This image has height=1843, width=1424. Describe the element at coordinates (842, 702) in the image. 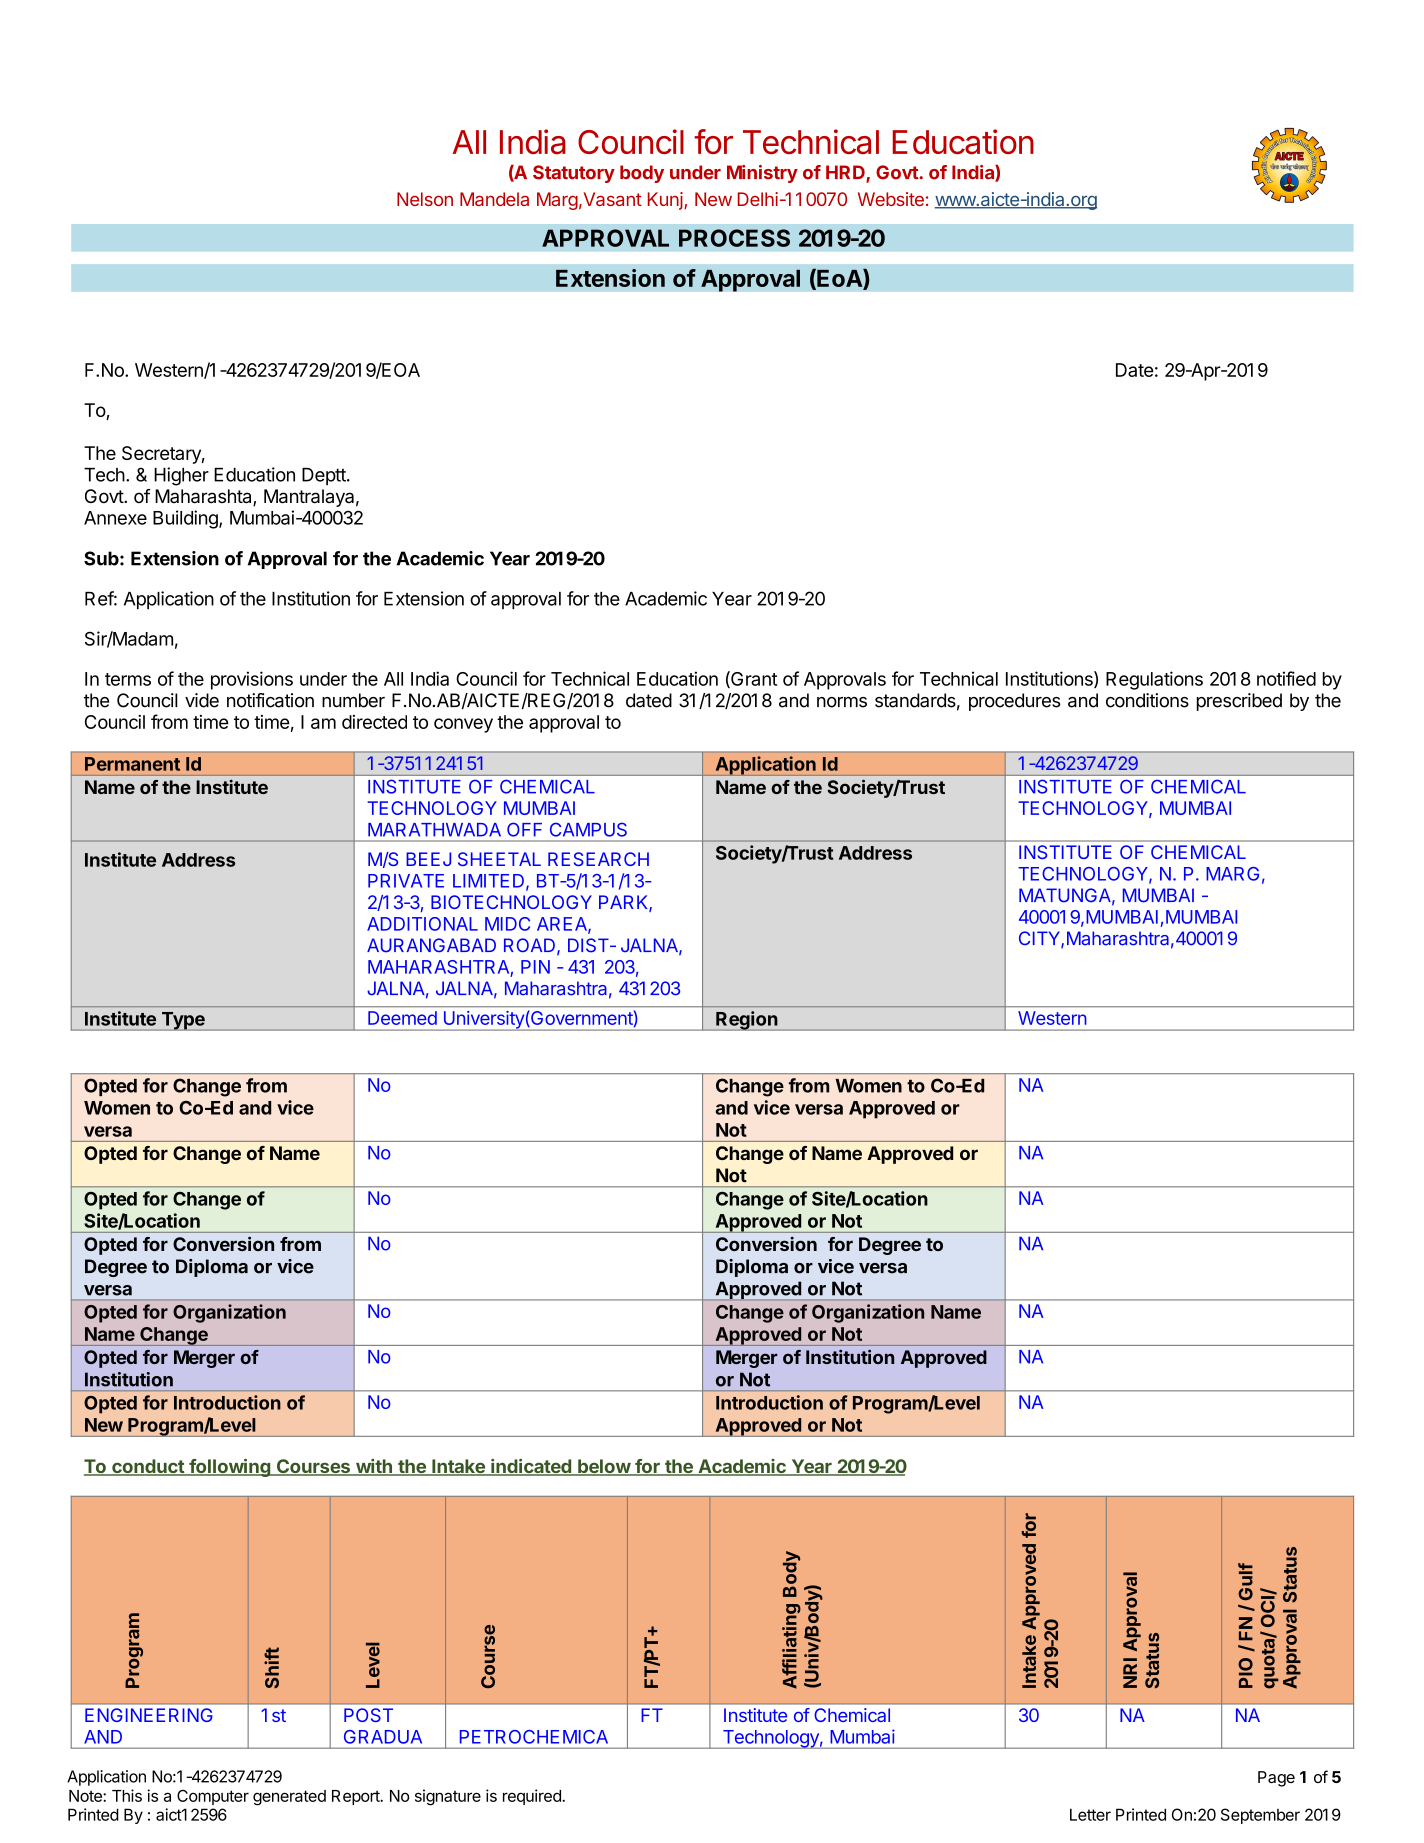

I see `norms` at that location.
